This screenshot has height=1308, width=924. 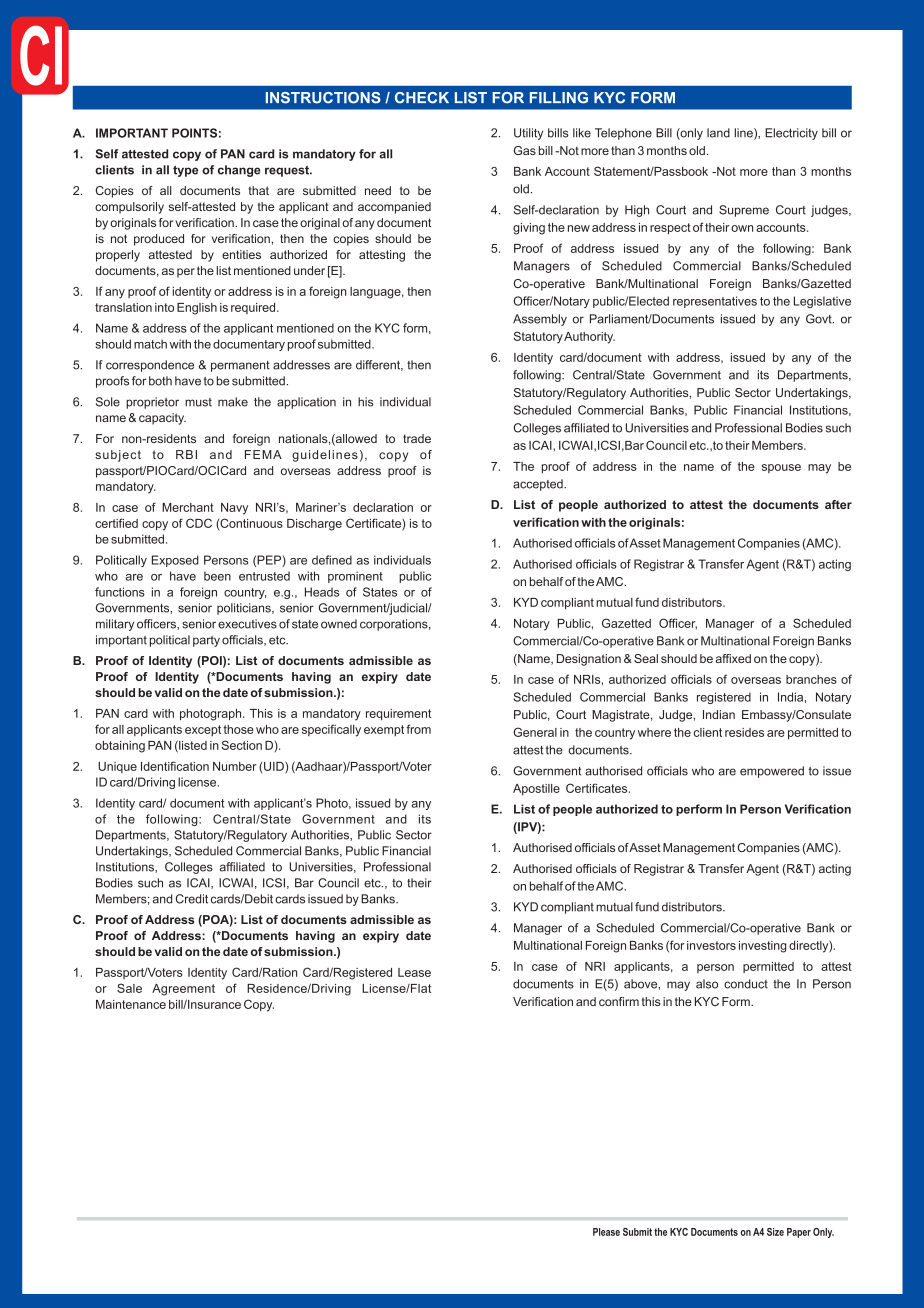 I want to click on Credit, so click(x=192, y=899).
